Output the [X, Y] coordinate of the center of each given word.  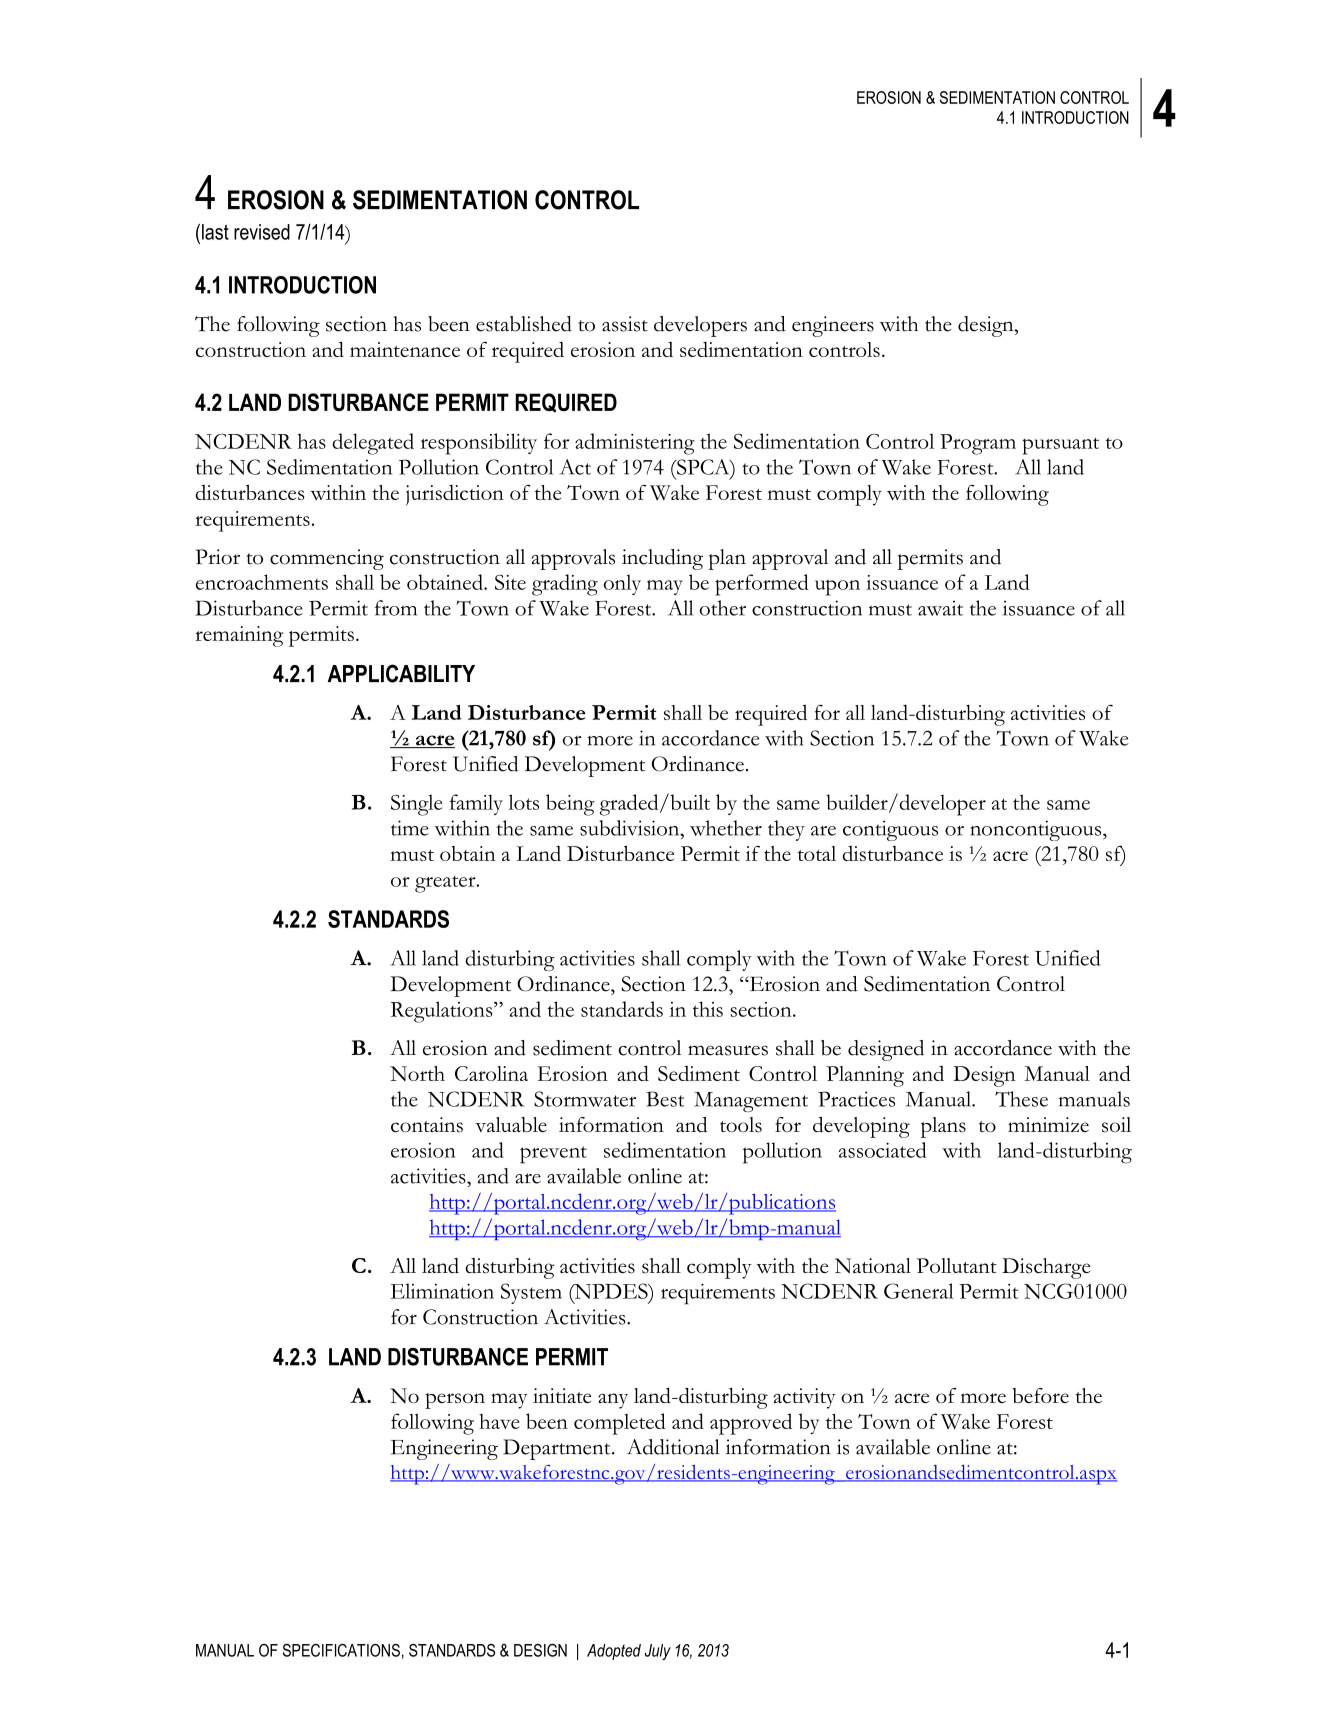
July [658, 1652]
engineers [833, 326]
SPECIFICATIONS [341, 1650]
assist [625, 324]
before [1040, 1395]
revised [262, 232]
